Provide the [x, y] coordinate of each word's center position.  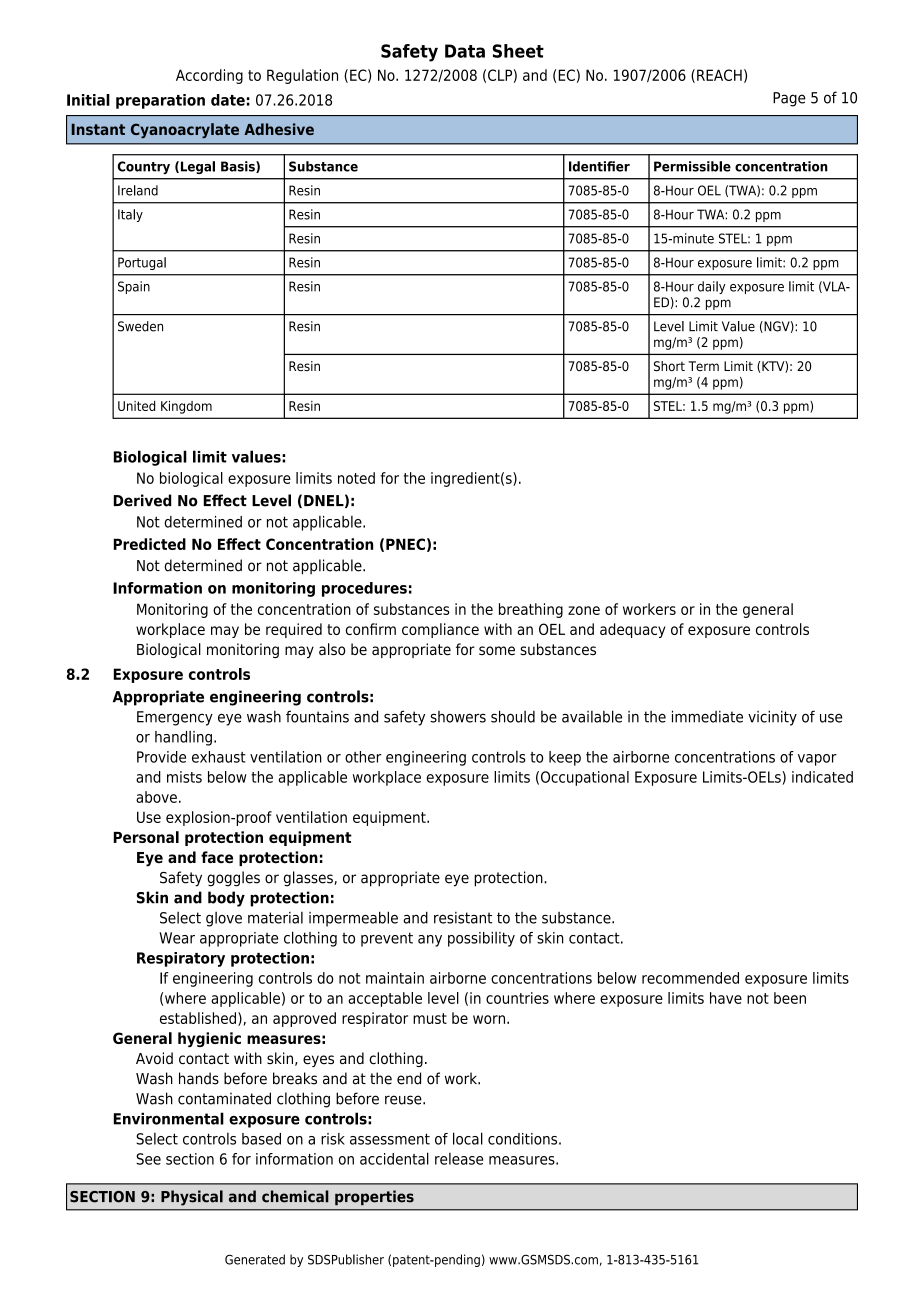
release [459, 1159]
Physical [192, 1198]
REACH [719, 75]
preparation [160, 101]
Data [465, 51]
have [726, 998]
